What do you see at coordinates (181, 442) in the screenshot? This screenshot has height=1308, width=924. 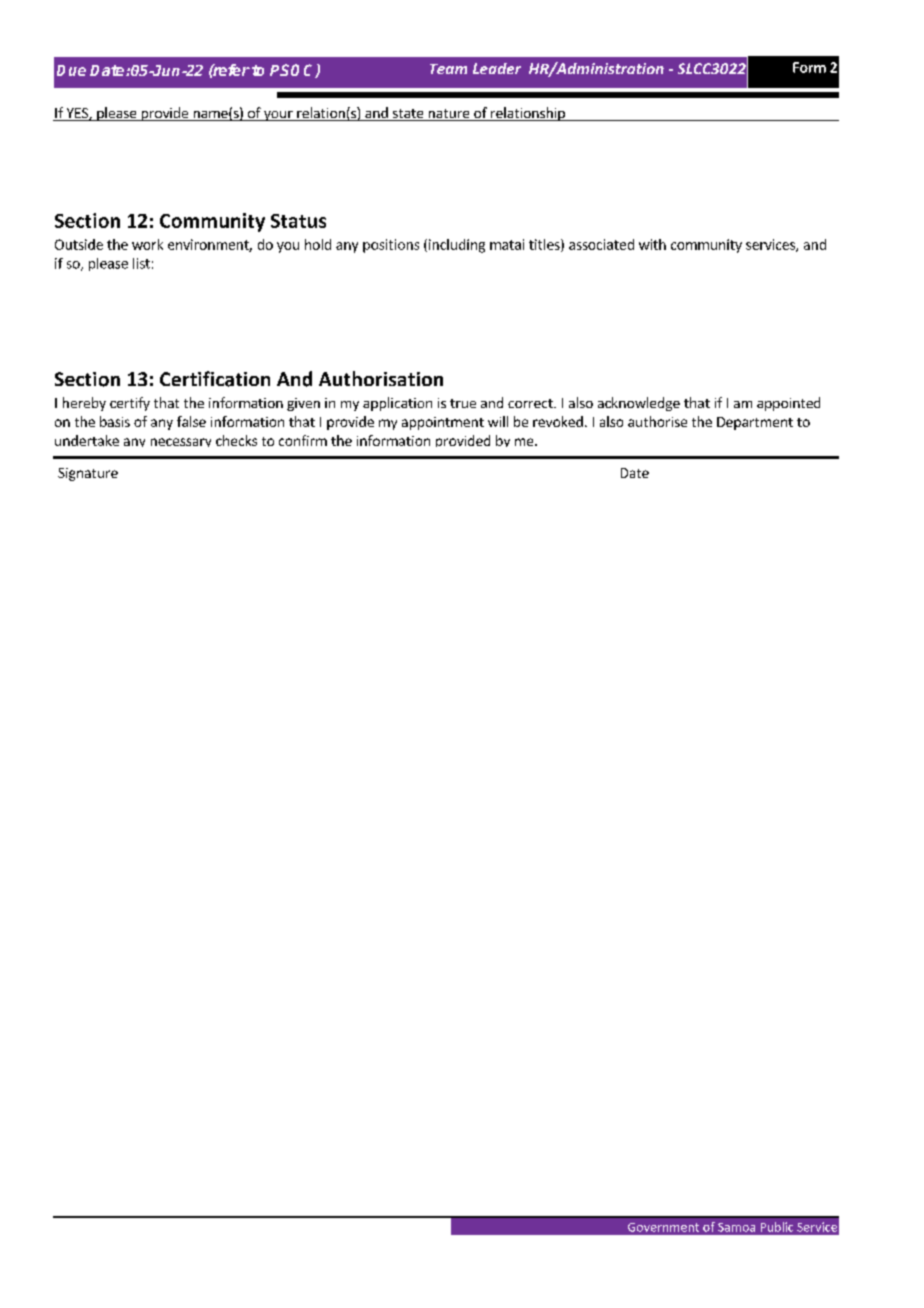 I see `necessary` at bounding box center [181, 442].
